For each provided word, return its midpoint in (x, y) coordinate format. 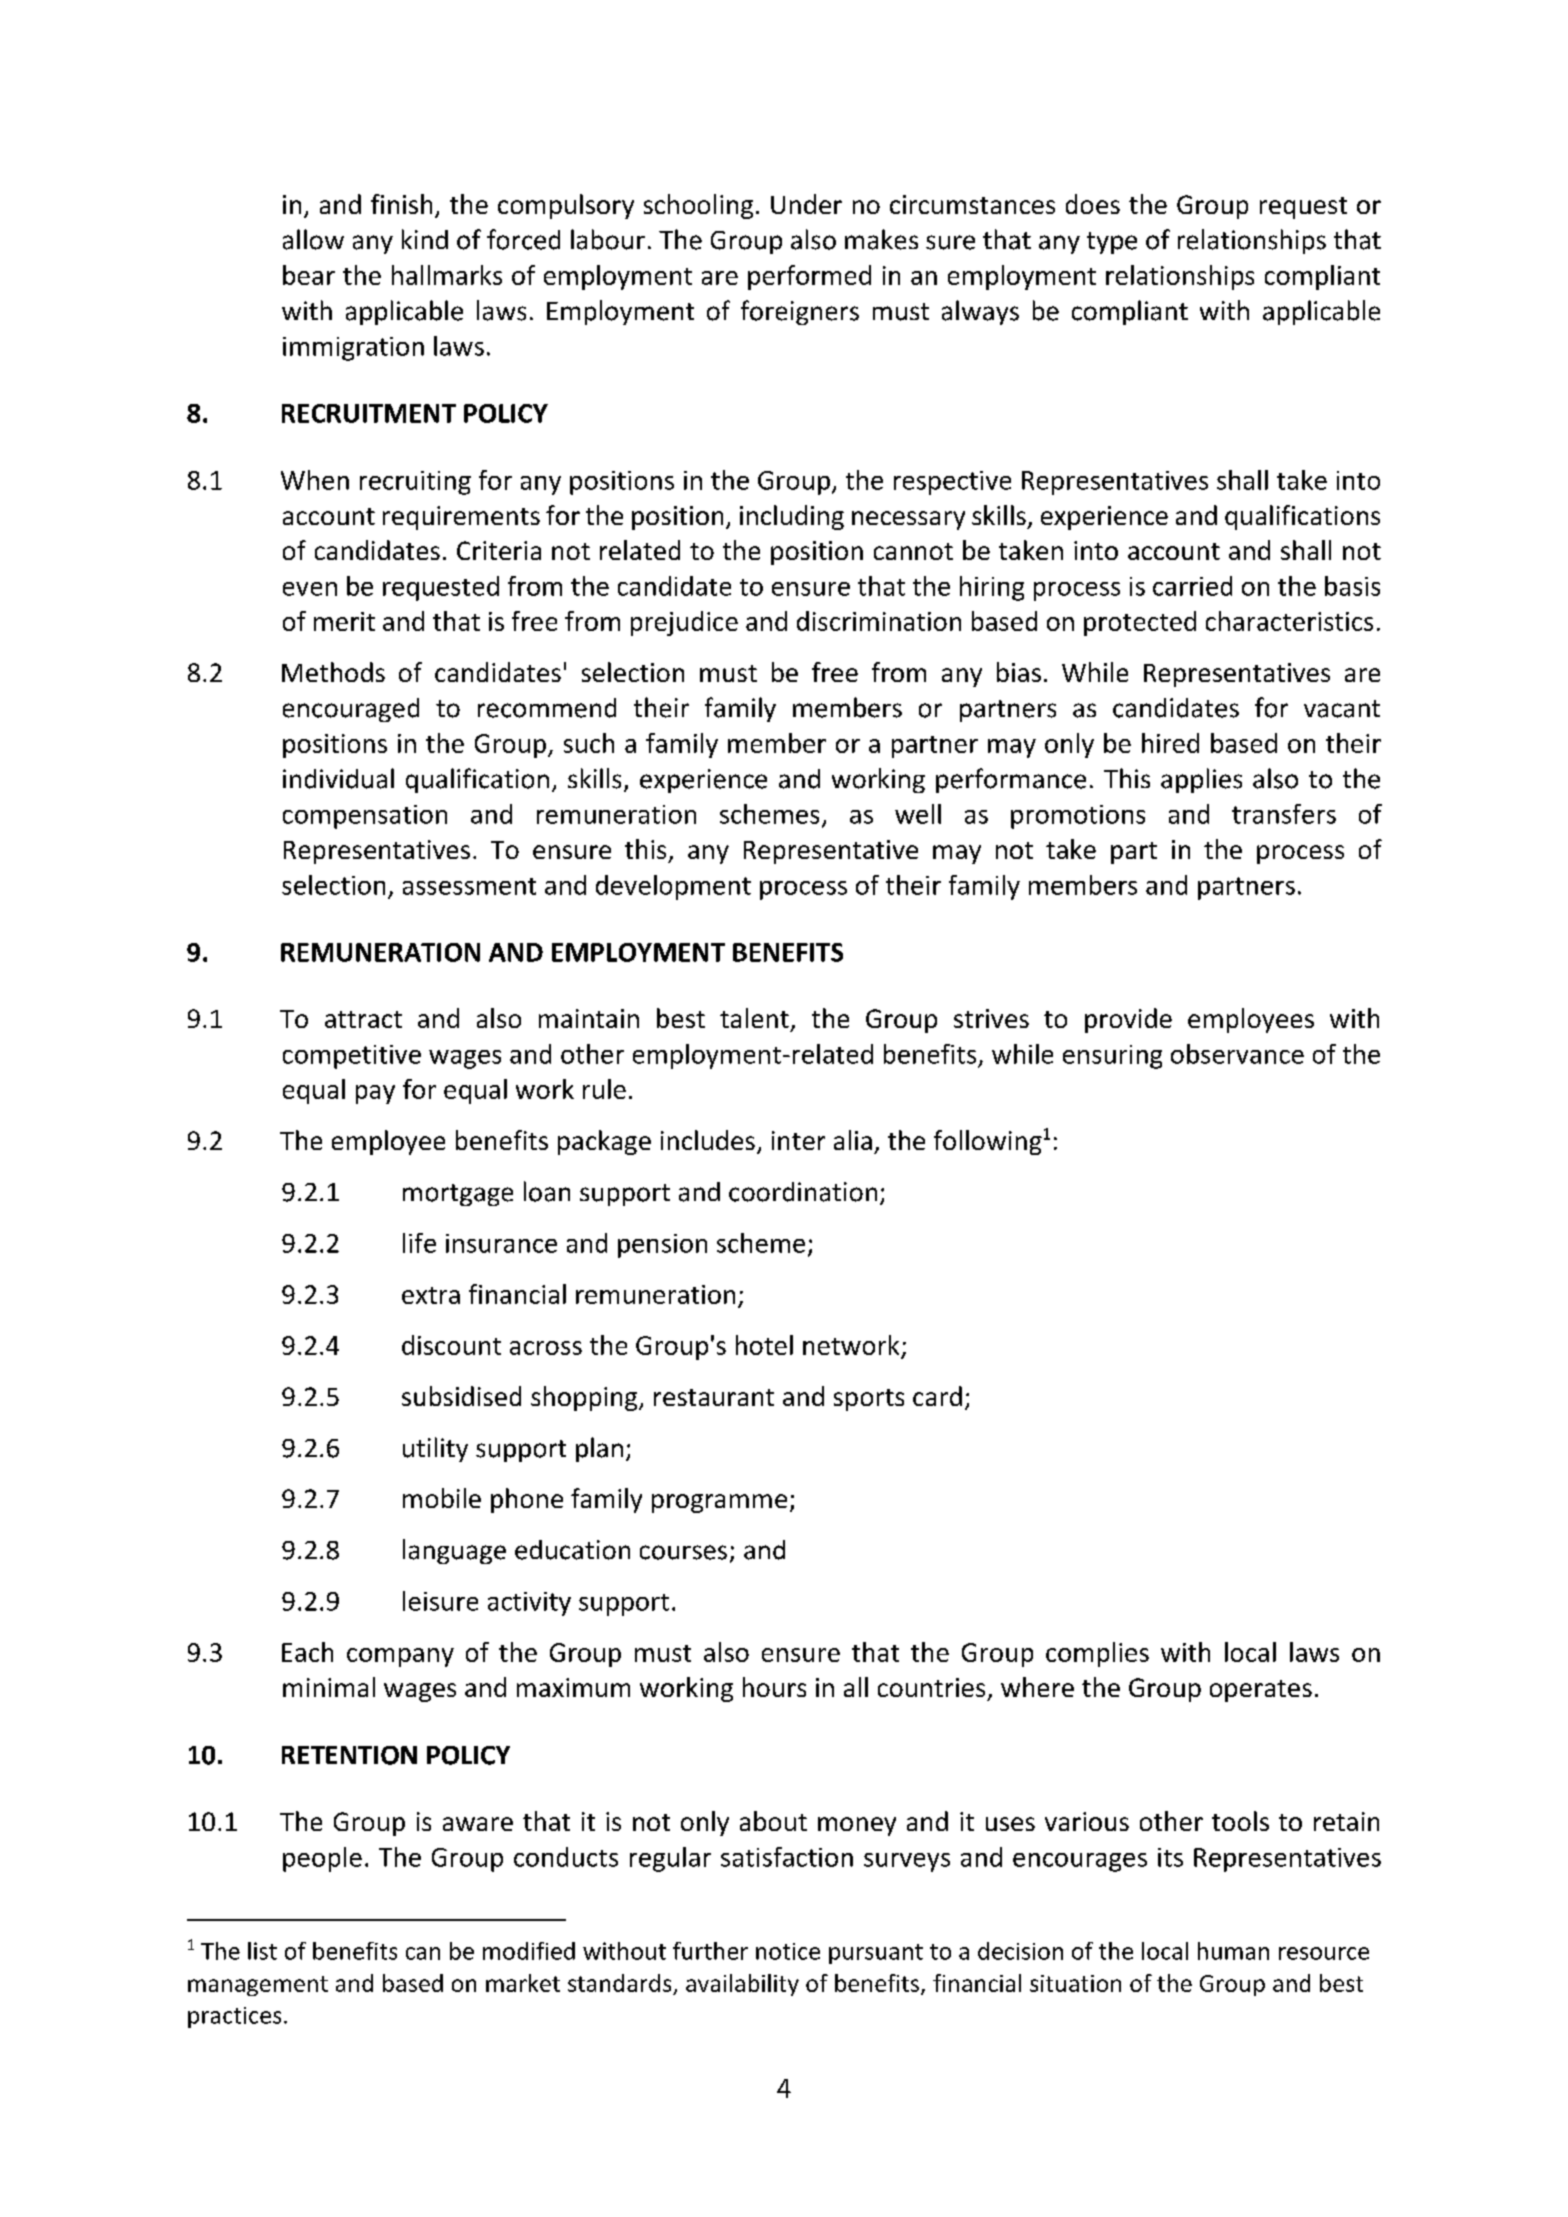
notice (788, 1951)
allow (313, 239)
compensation (365, 817)
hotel (764, 1345)
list (262, 1951)
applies (1201, 780)
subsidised (461, 1396)
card (937, 1396)
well (918, 814)
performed (809, 277)
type (1112, 243)
